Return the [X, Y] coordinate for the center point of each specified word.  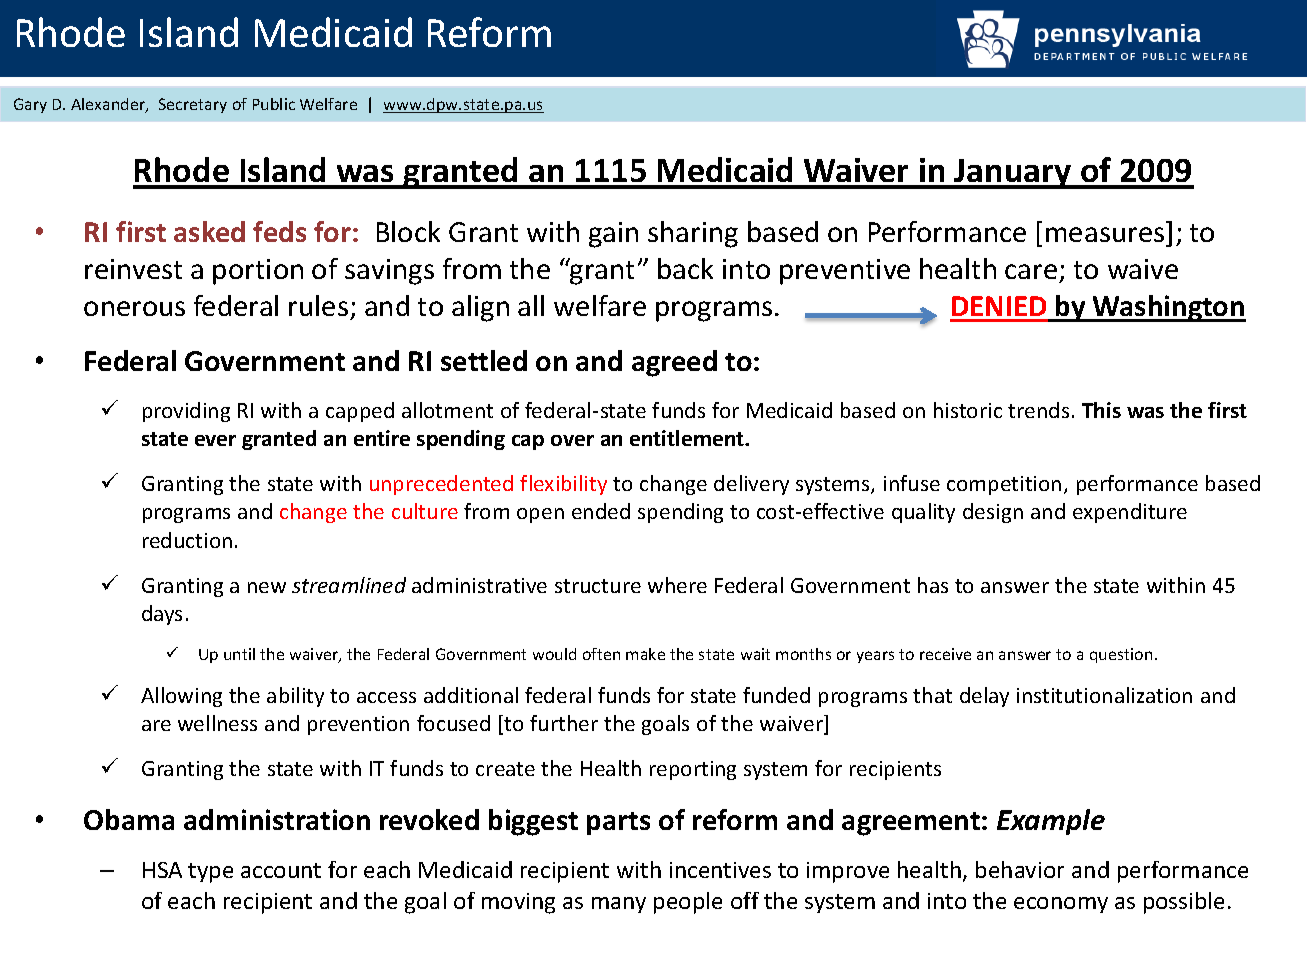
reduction [187, 540]
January [1013, 174]
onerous [134, 308]
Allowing [181, 697]
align [480, 308]
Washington [1168, 308]
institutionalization [1104, 695]
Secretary [193, 105]
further [564, 723]
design [993, 513]
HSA [162, 870]
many [619, 905]
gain [613, 235]
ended [601, 511]
